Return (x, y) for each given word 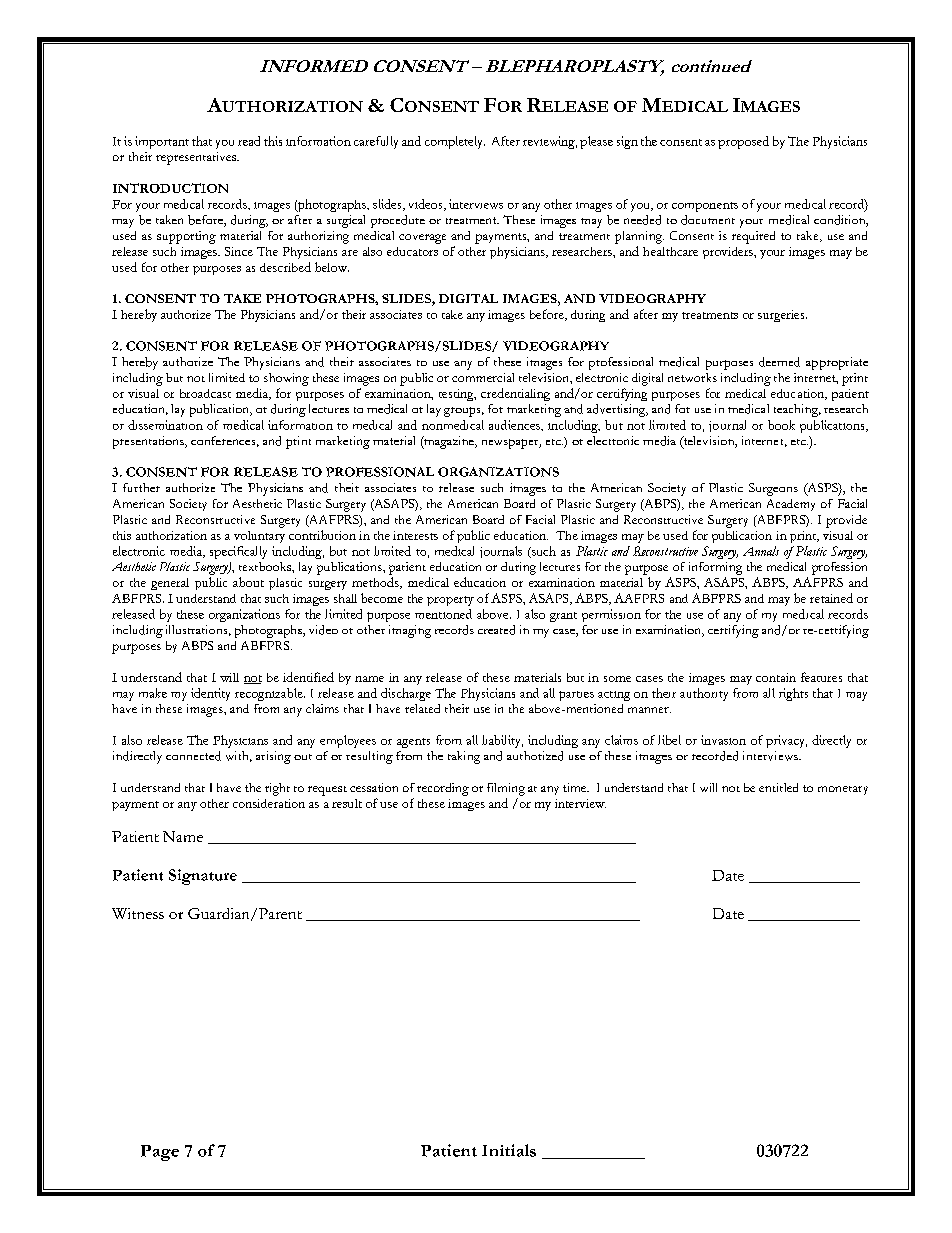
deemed (779, 362)
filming (506, 789)
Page (160, 1153)
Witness (138, 913)
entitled (778, 787)
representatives (197, 158)
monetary (843, 790)
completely (455, 142)
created (496, 630)
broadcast (205, 393)
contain (776, 677)
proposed (743, 142)
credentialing (515, 394)
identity (210, 694)
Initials (509, 1150)
